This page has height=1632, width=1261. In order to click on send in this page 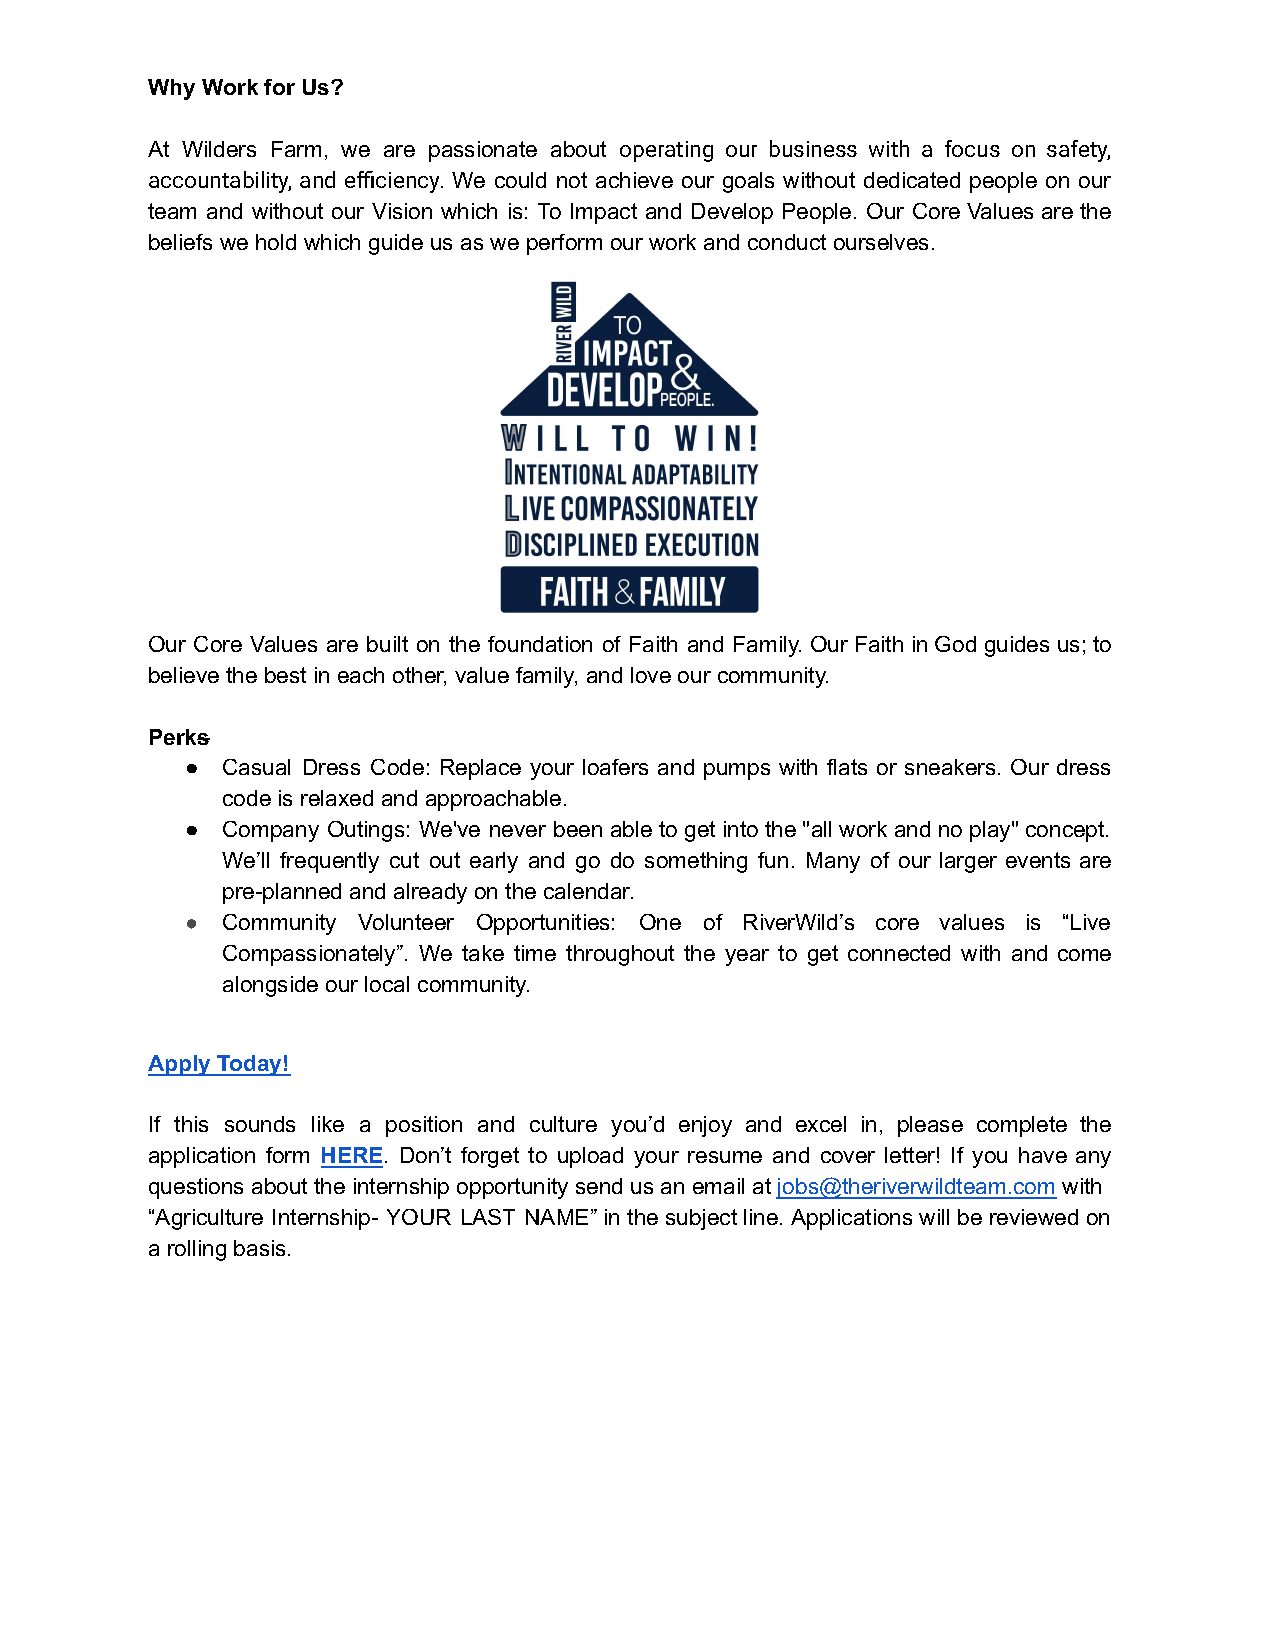, I will do `click(599, 1186)`.
